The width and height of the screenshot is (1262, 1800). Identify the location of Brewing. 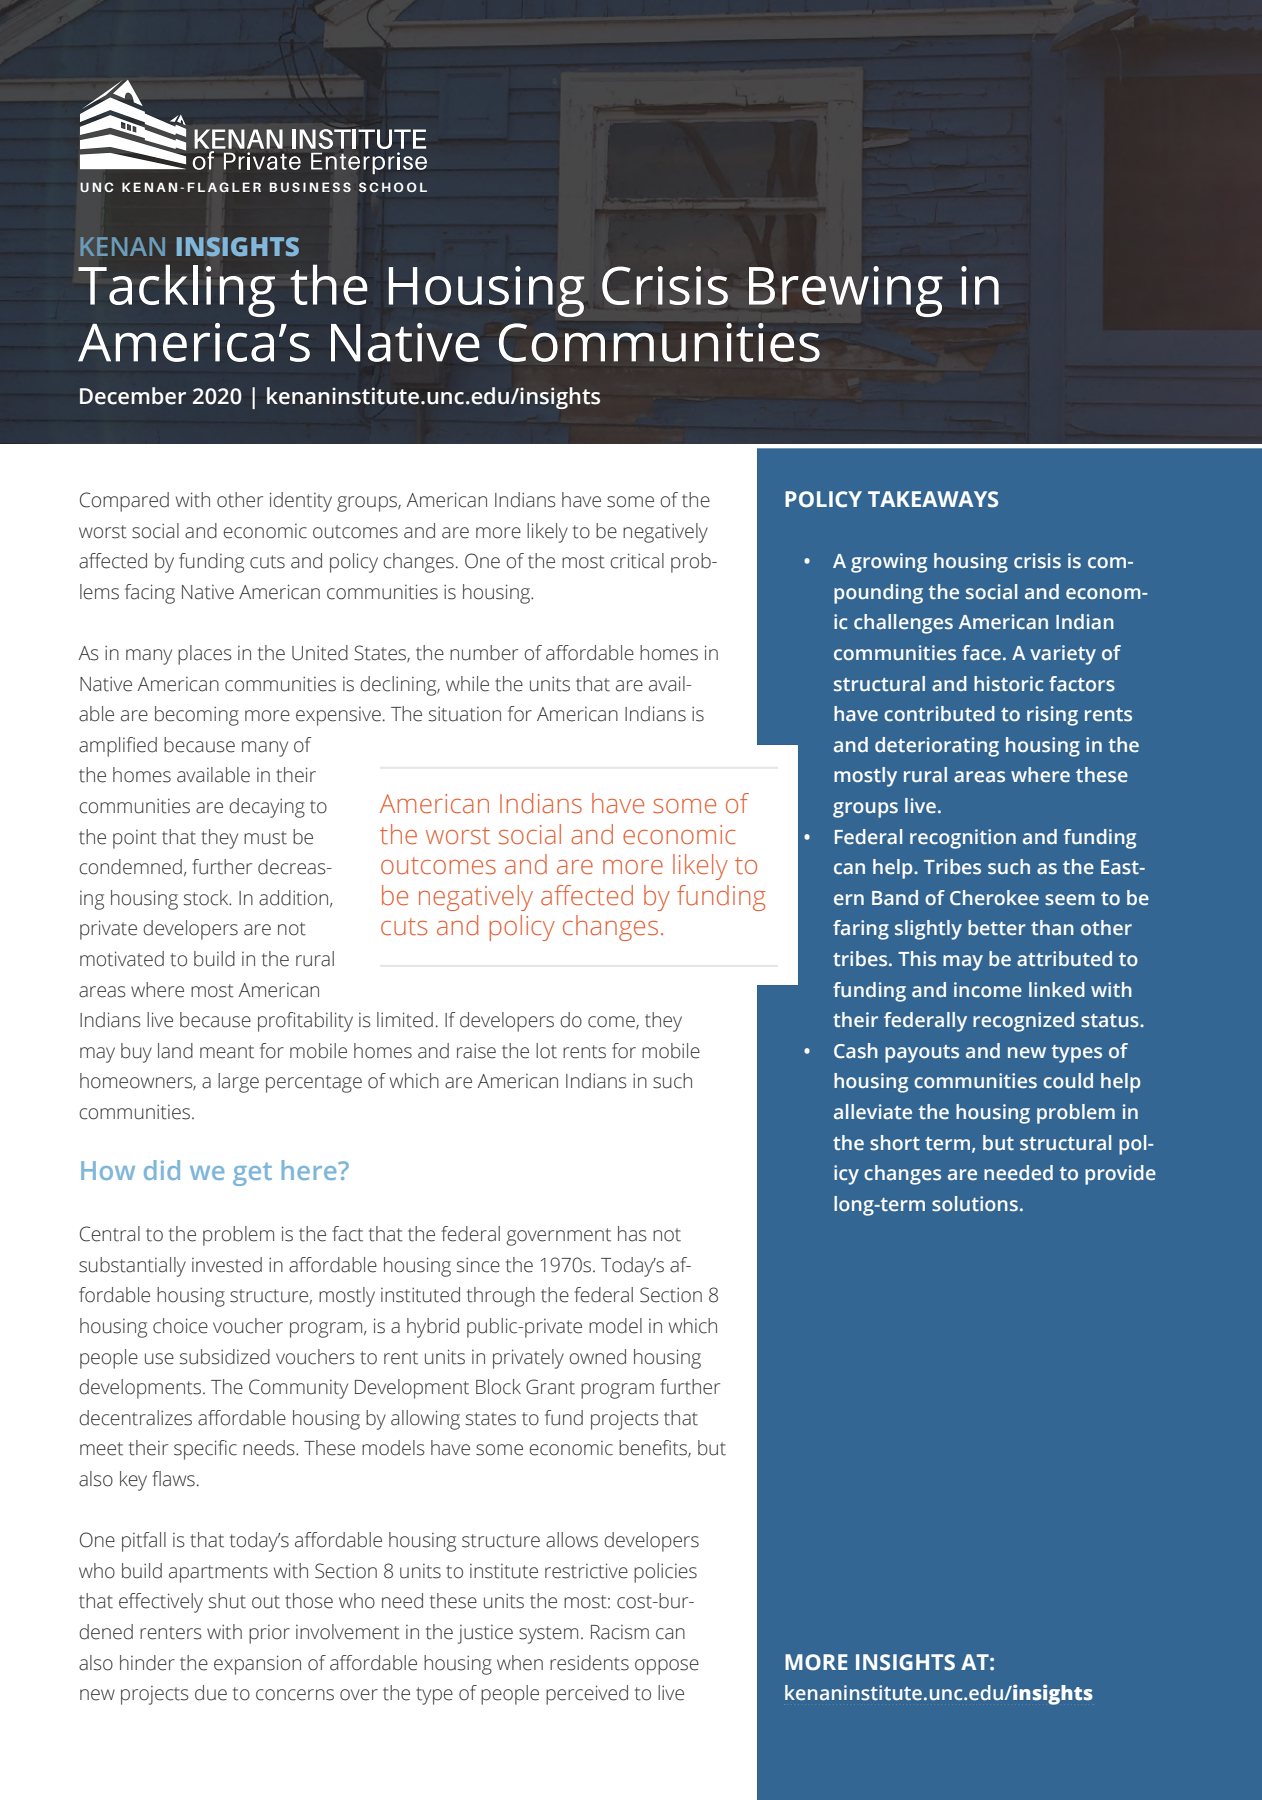
(846, 291).
